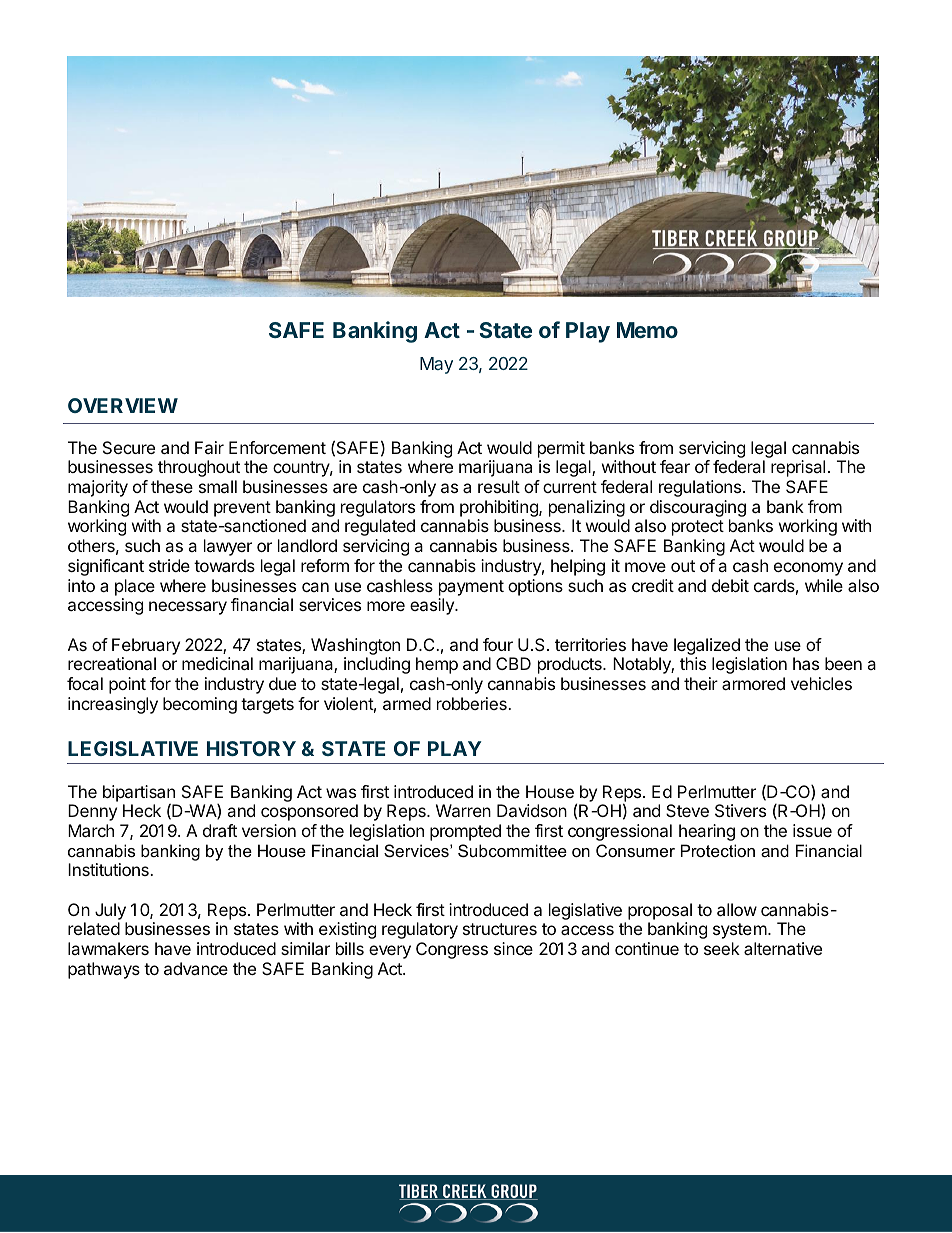  What do you see at coordinates (701, 488) in the screenshot?
I see `regulations` at bounding box center [701, 488].
